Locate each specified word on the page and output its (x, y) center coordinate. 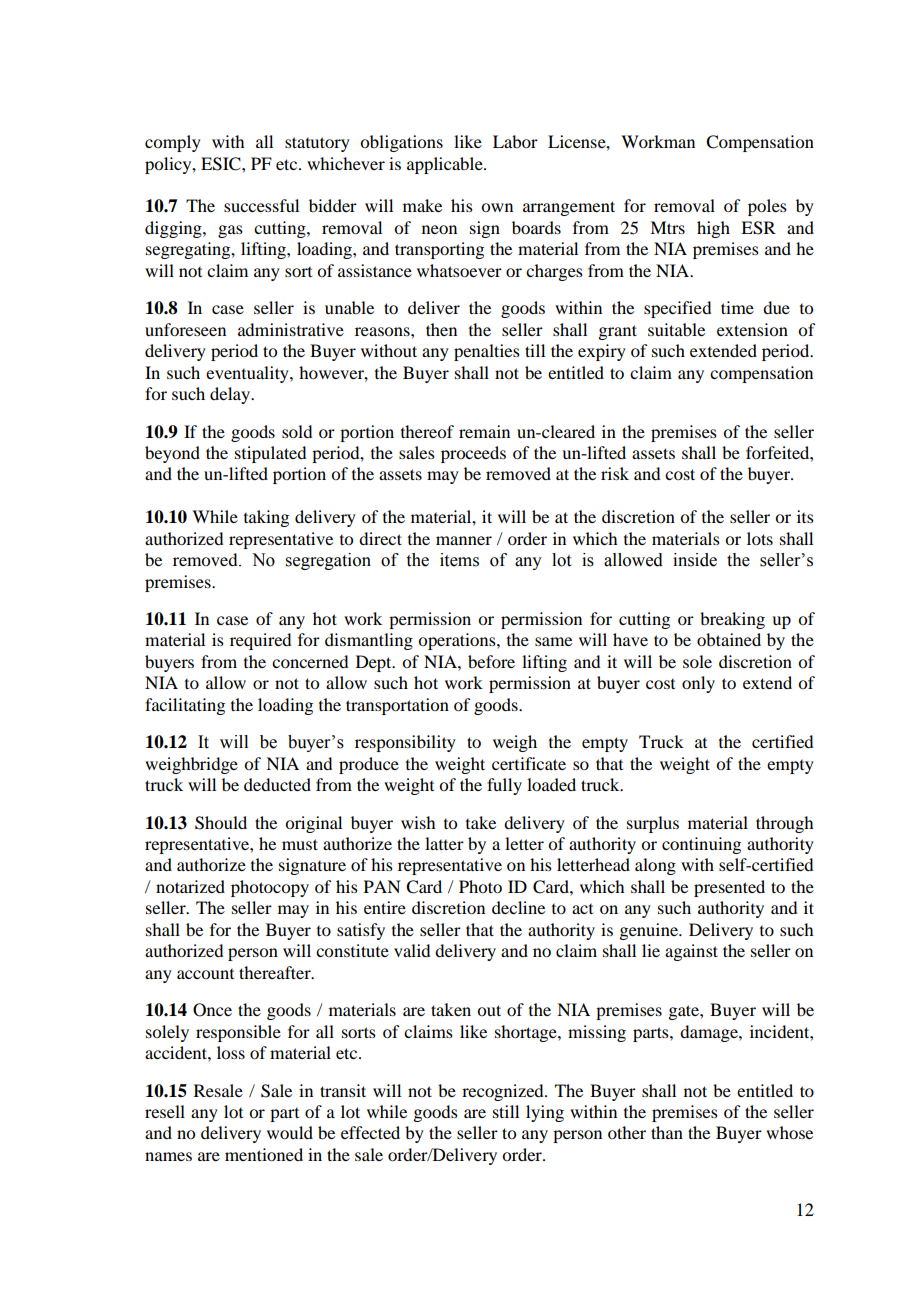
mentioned (264, 1154)
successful (261, 205)
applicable (446, 165)
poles (767, 207)
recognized (504, 1092)
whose (789, 1132)
